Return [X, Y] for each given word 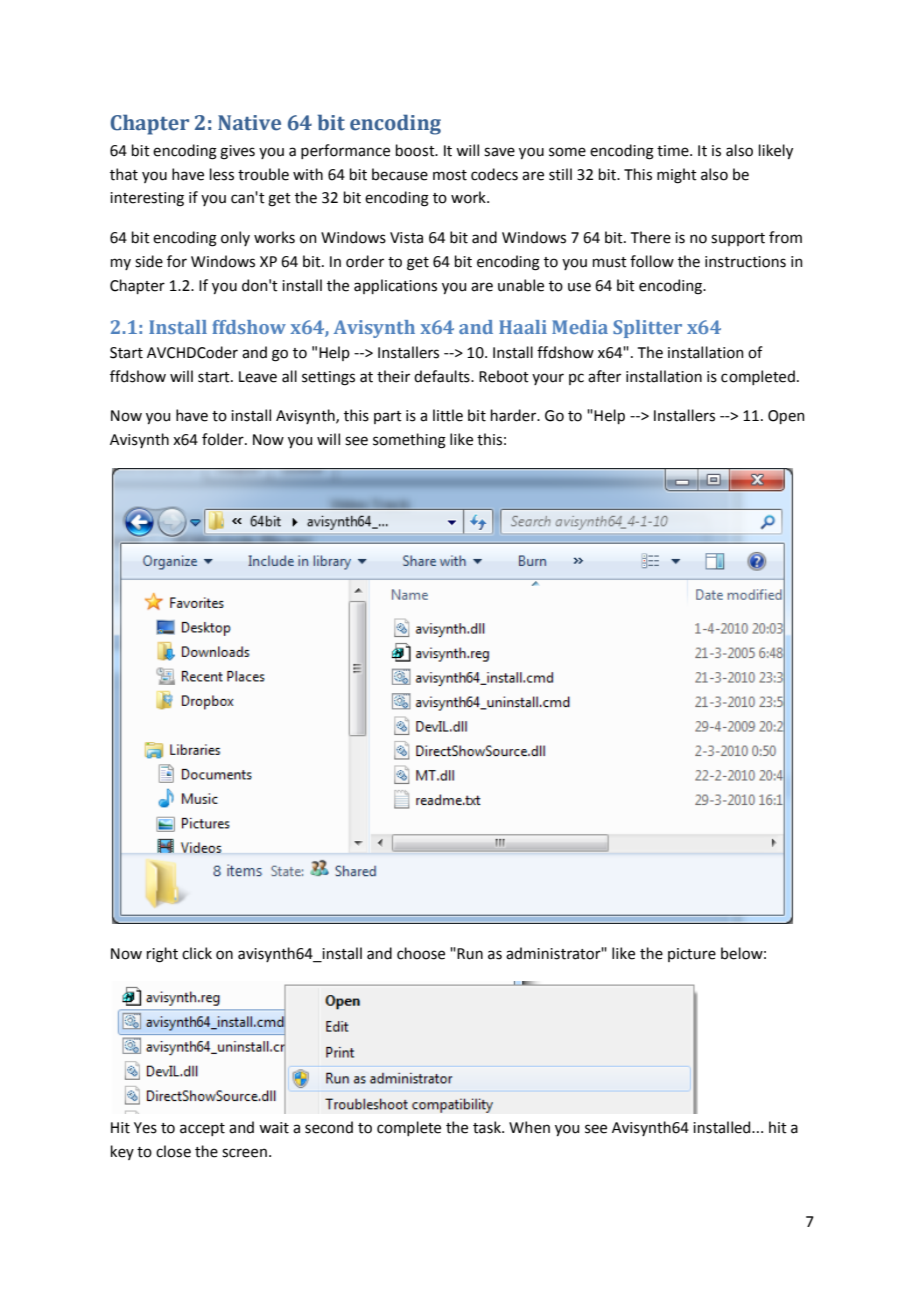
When [529, 1127]
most [450, 175]
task [488, 1127]
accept [202, 1129]
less [222, 174]
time [674, 151]
